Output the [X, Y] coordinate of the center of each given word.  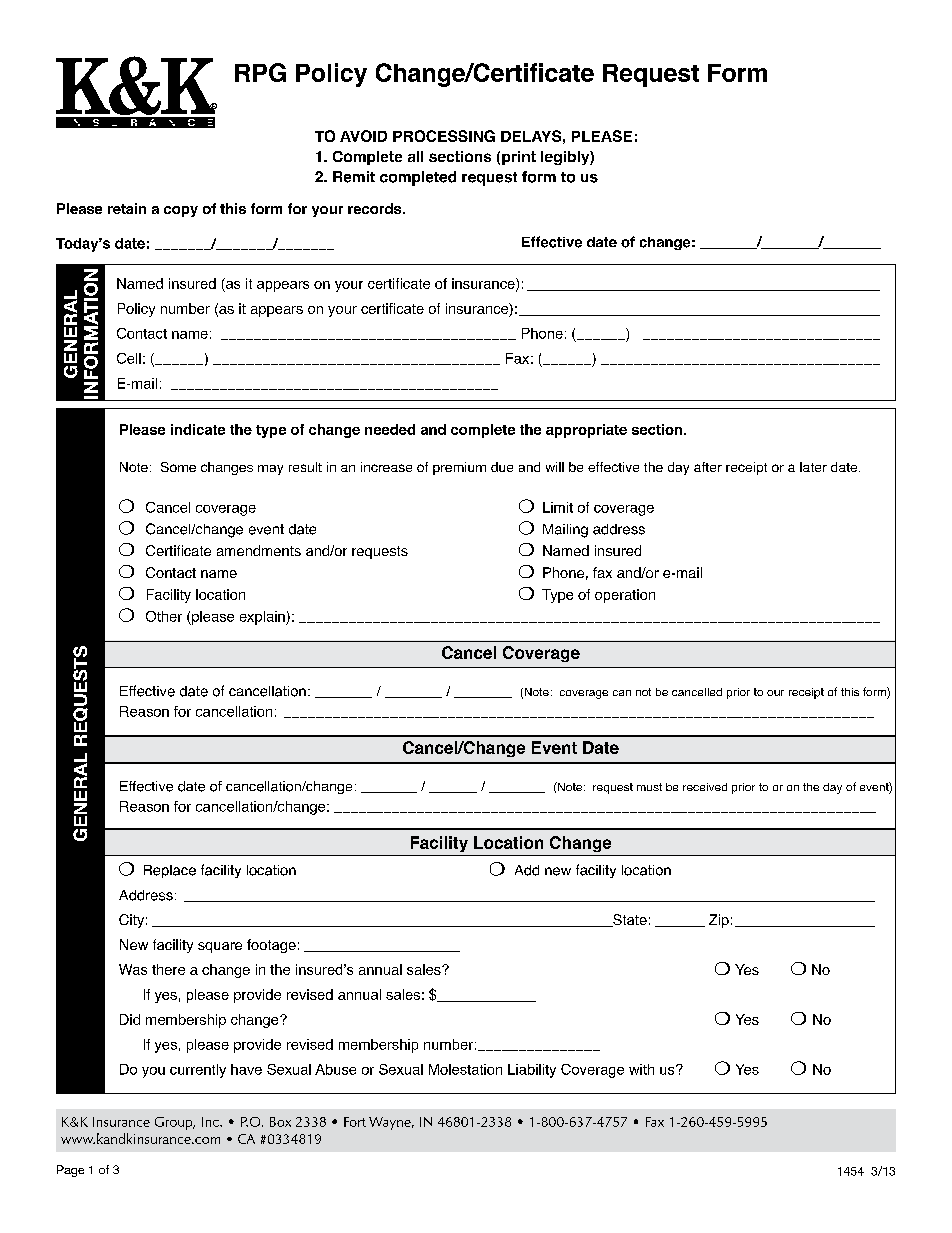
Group [175, 1123]
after [708, 467]
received [705, 787]
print [519, 158]
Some [178, 467]
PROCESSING [444, 136]
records [376, 208]
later [813, 467]
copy [181, 211]
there [168, 969]
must [649, 787]
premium [459, 468]
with [641, 1069]
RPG [260, 72]
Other [164, 616]
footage [271, 946]
